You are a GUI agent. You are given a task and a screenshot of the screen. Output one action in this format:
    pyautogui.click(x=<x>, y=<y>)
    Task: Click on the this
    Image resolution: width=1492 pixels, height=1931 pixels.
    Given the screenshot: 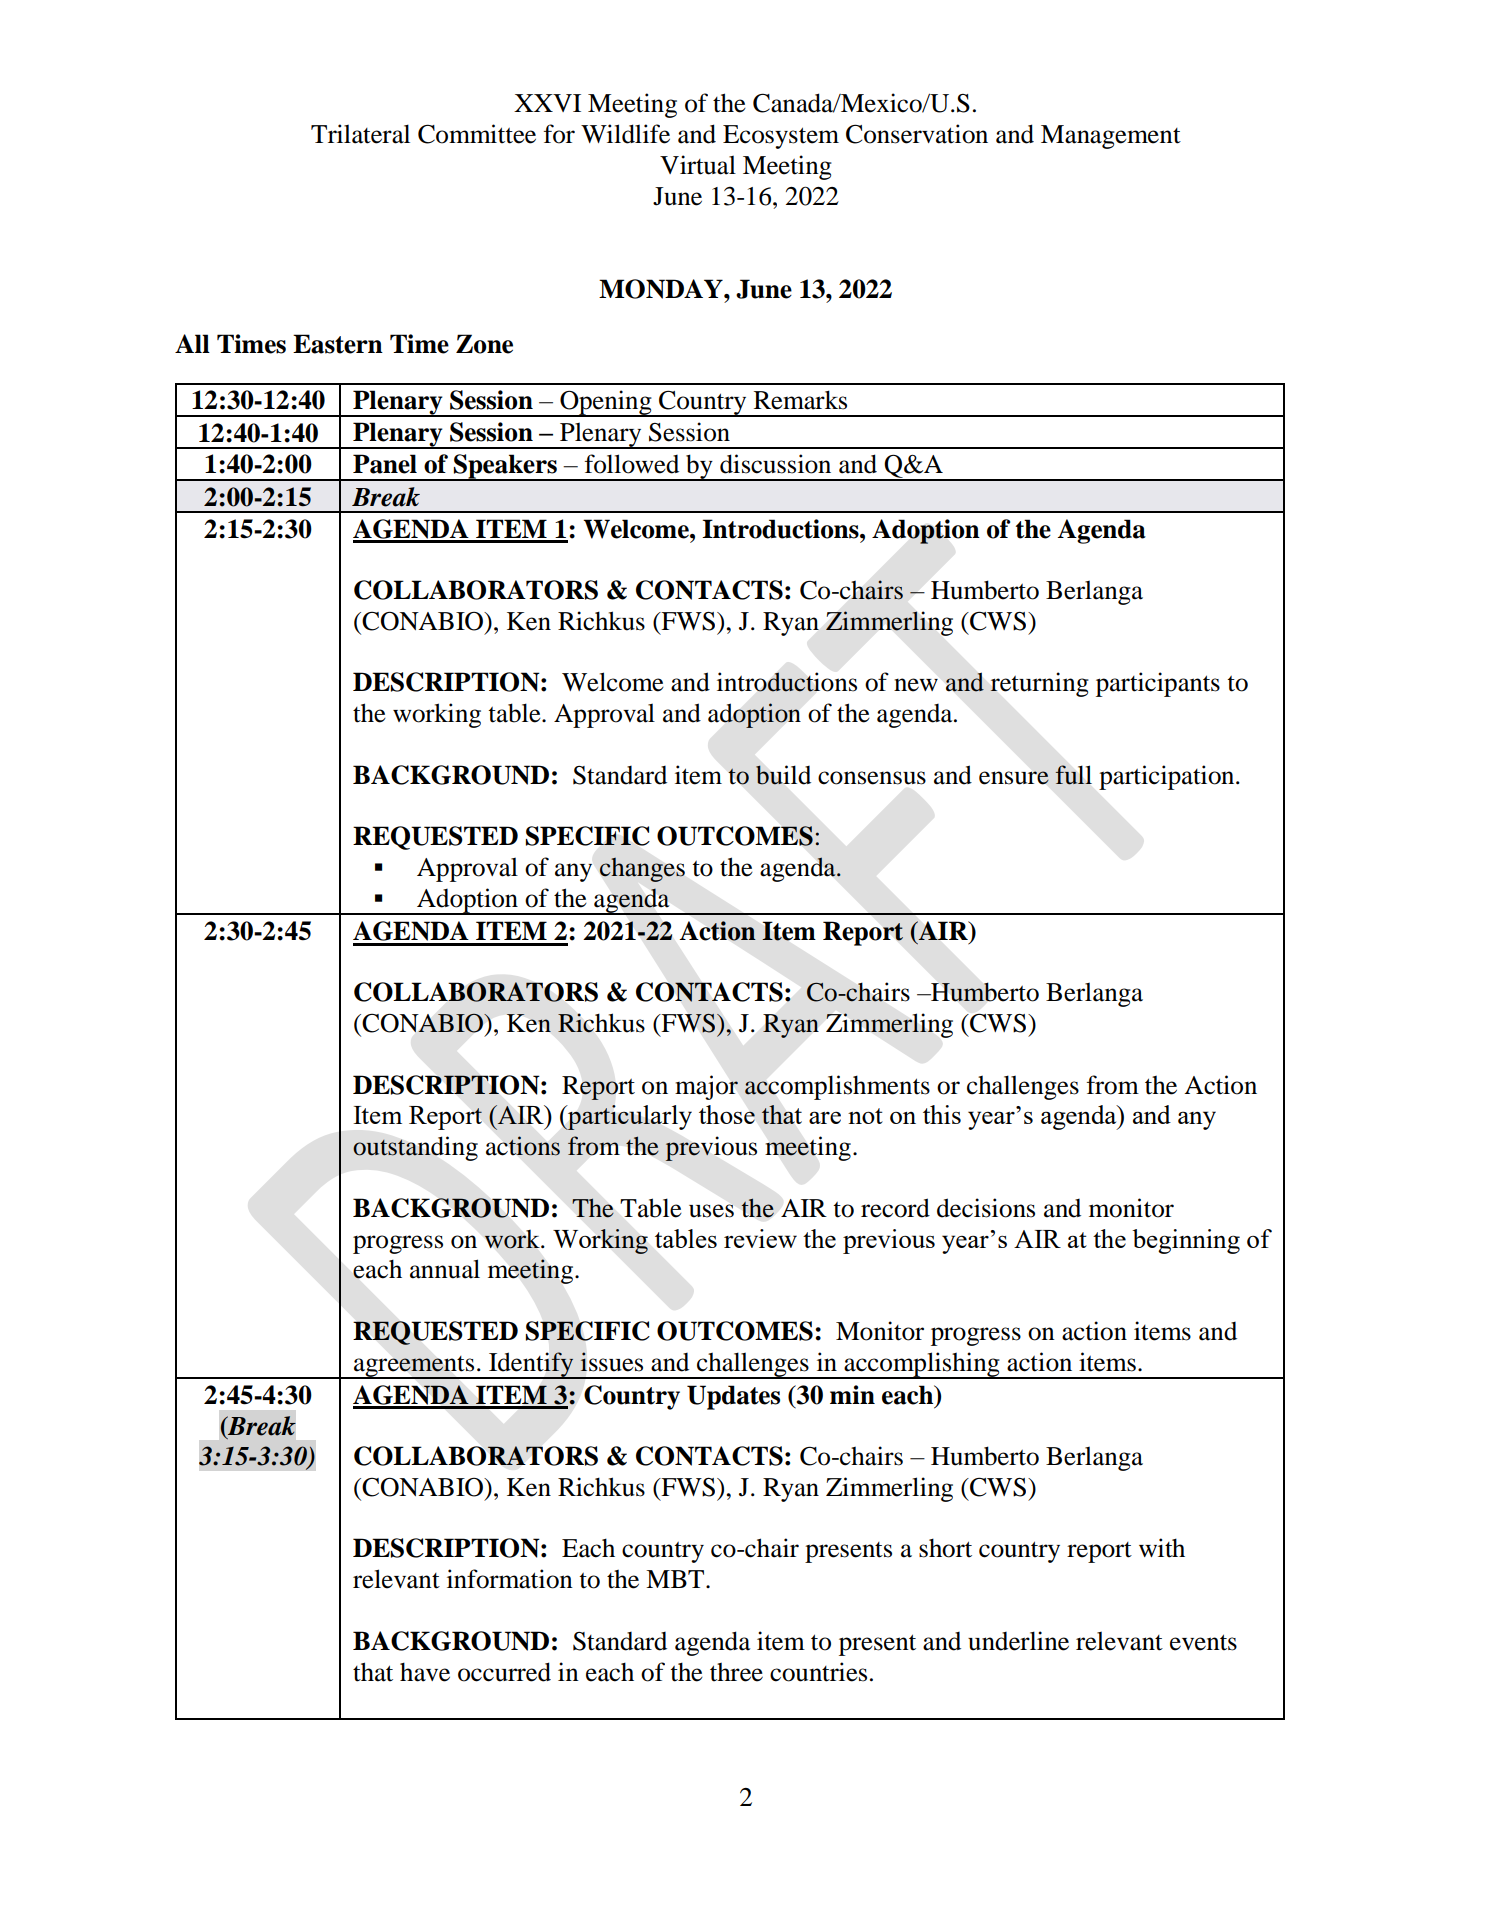 What is the action you would take?
    pyautogui.click(x=942, y=1114)
